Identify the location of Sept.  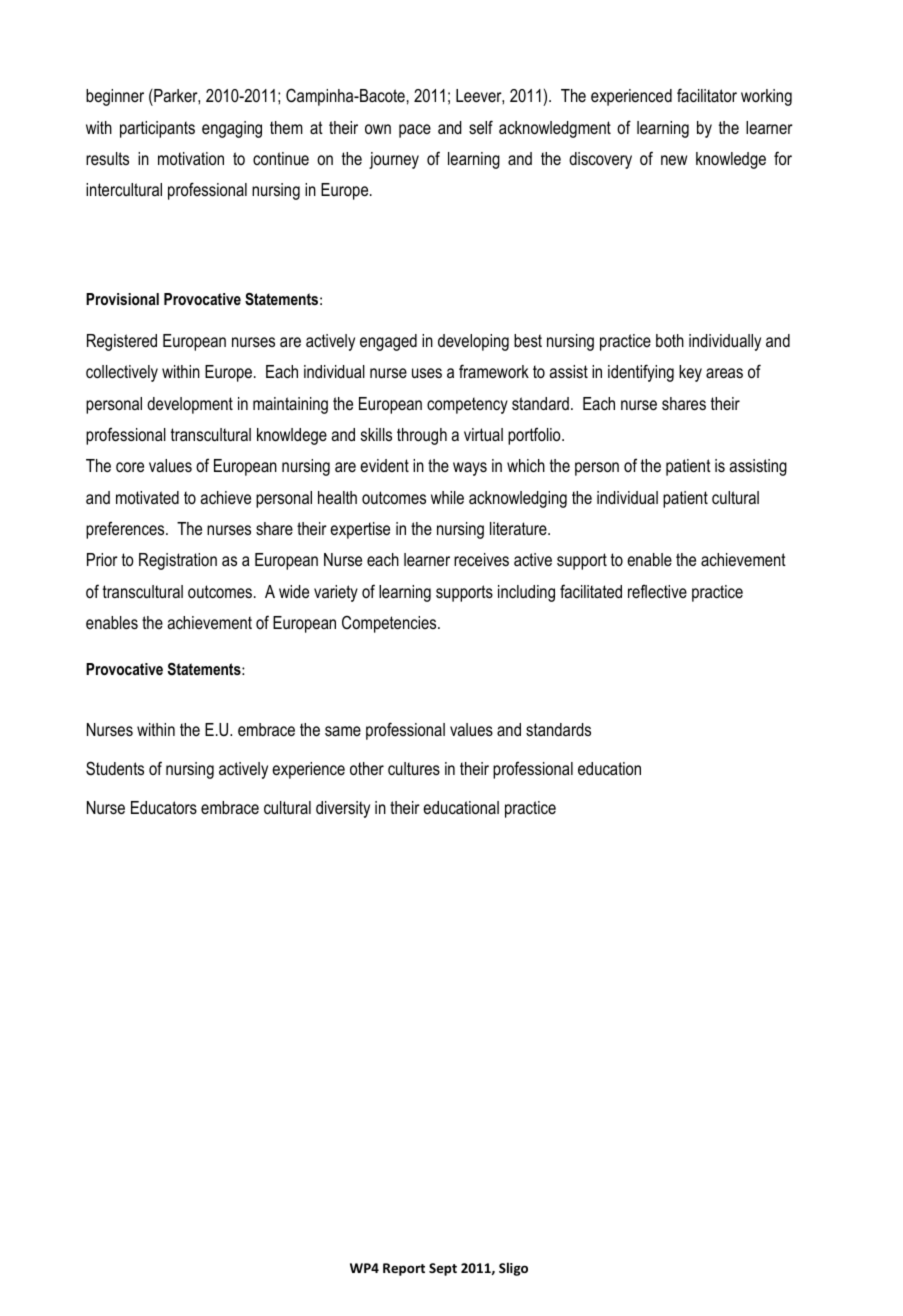
(443, 1269).
